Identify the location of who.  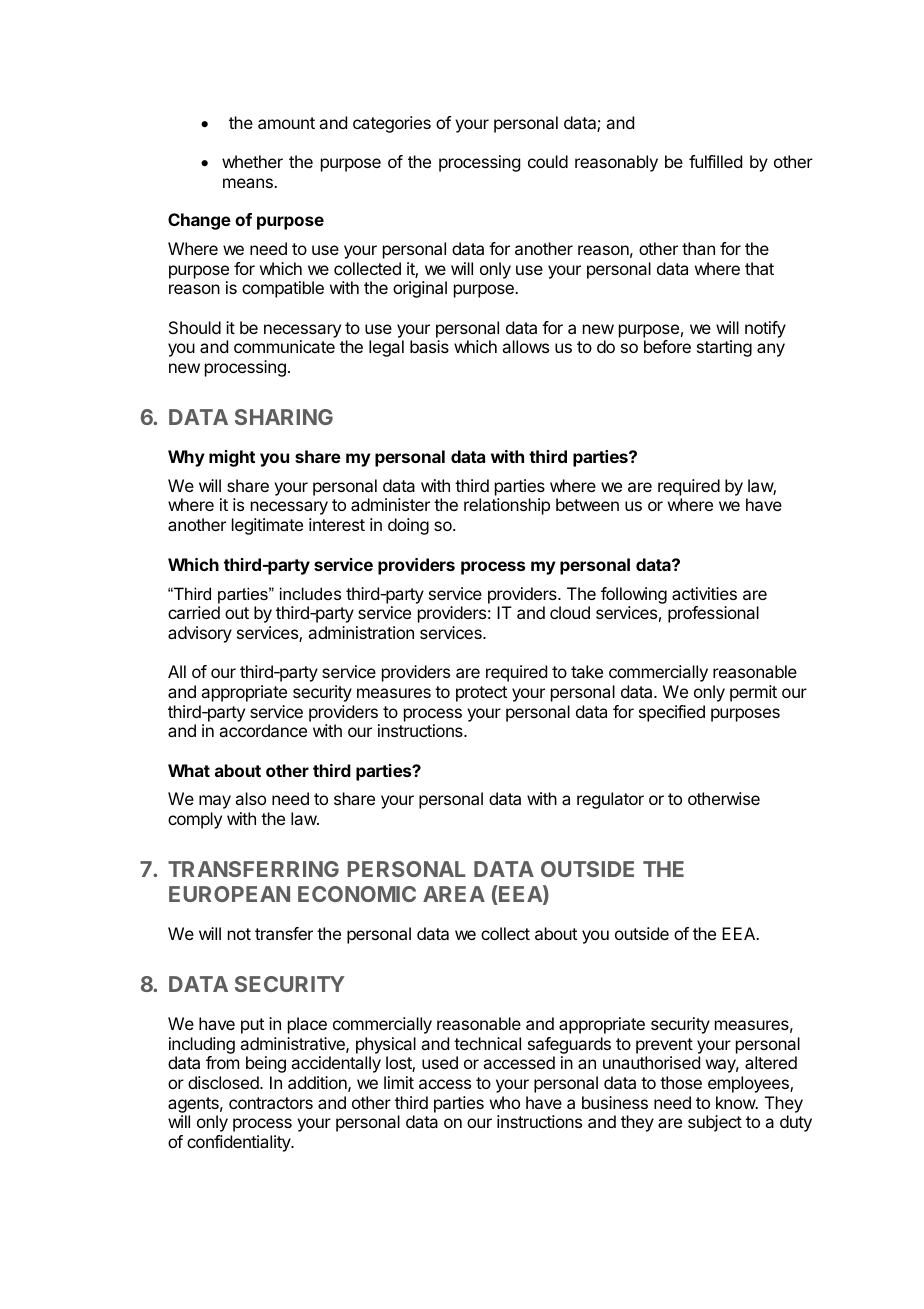
(505, 1102).
